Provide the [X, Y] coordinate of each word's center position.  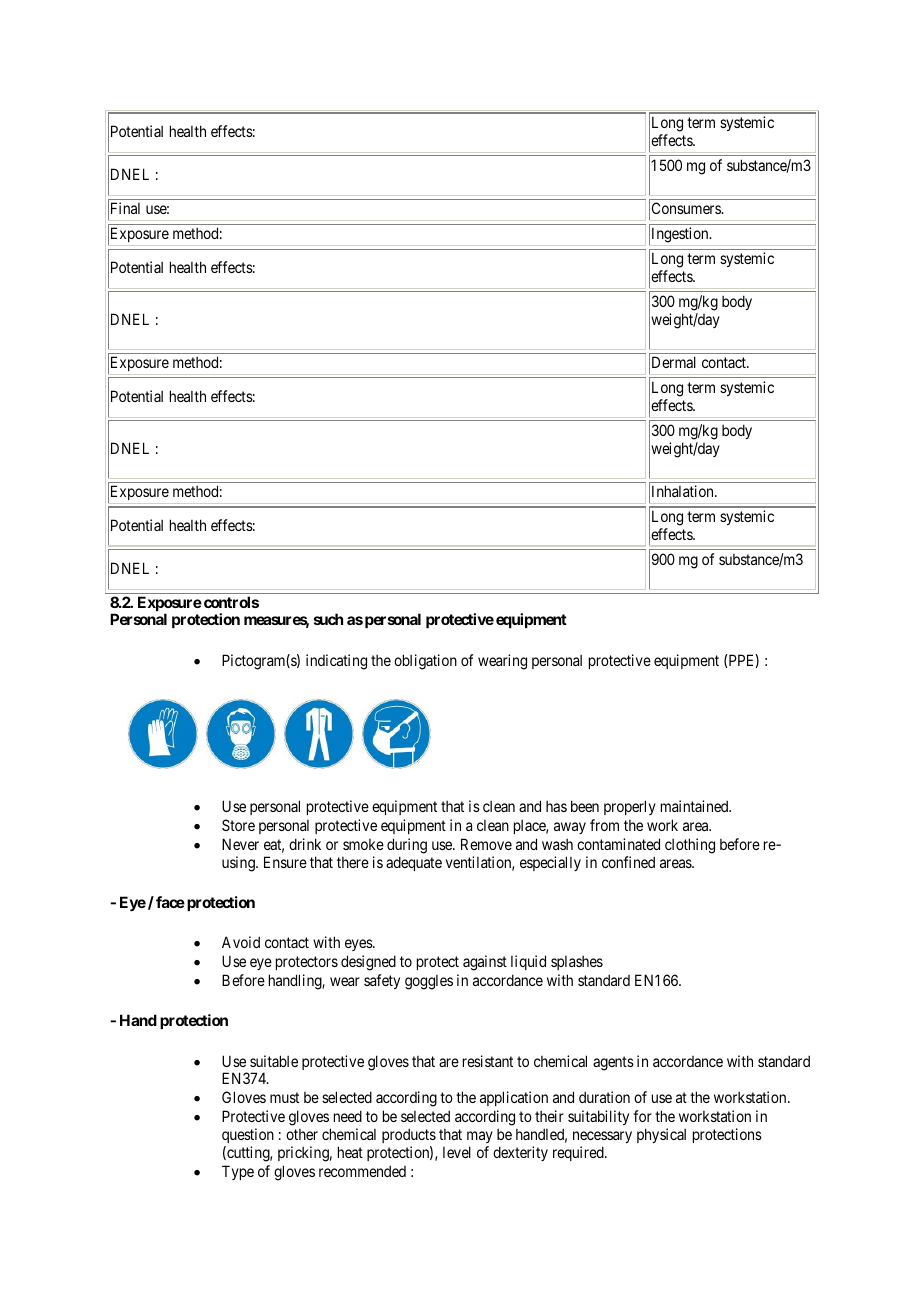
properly [630, 807]
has [556, 806]
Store [238, 825]
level [457, 1152]
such [328, 619]
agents [613, 1063]
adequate [414, 863]
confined [628, 862]
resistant [488, 1061]
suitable [274, 1061]
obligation [425, 662]
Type [238, 1172]
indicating [336, 662]
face [170, 902]
